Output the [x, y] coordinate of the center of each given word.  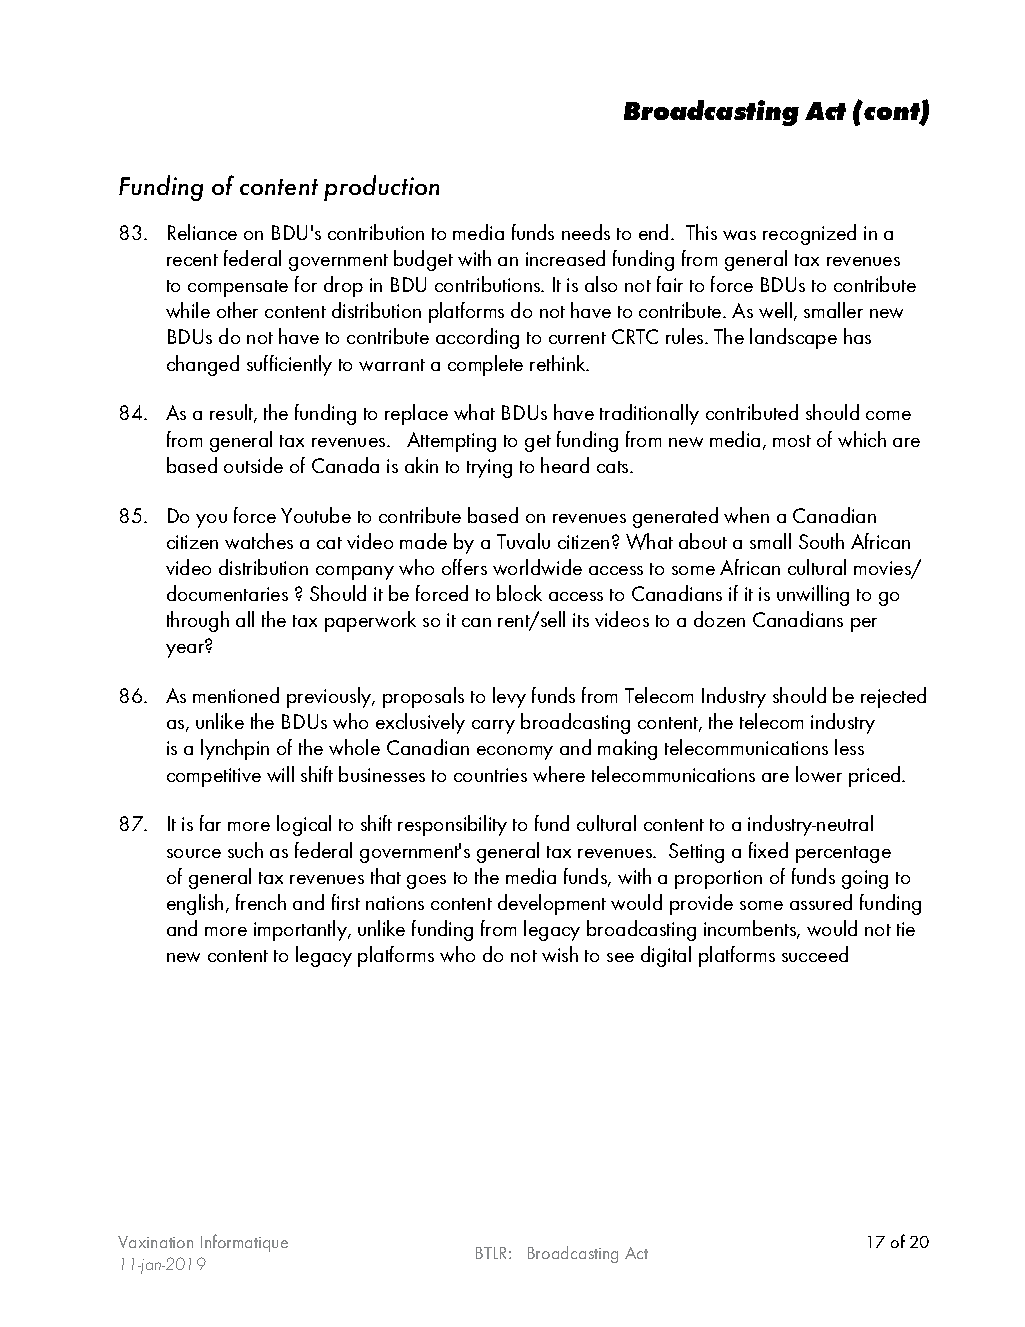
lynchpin [235, 749]
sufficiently [289, 365]
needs [586, 232]
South [821, 541]
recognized [809, 234]
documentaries [227, 593]
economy [515, 753]
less [849, 747]
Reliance [202, 232]
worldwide [537, 567]
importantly [301, 930]
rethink [559, 363]
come [888, 415]
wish [560, 954]
